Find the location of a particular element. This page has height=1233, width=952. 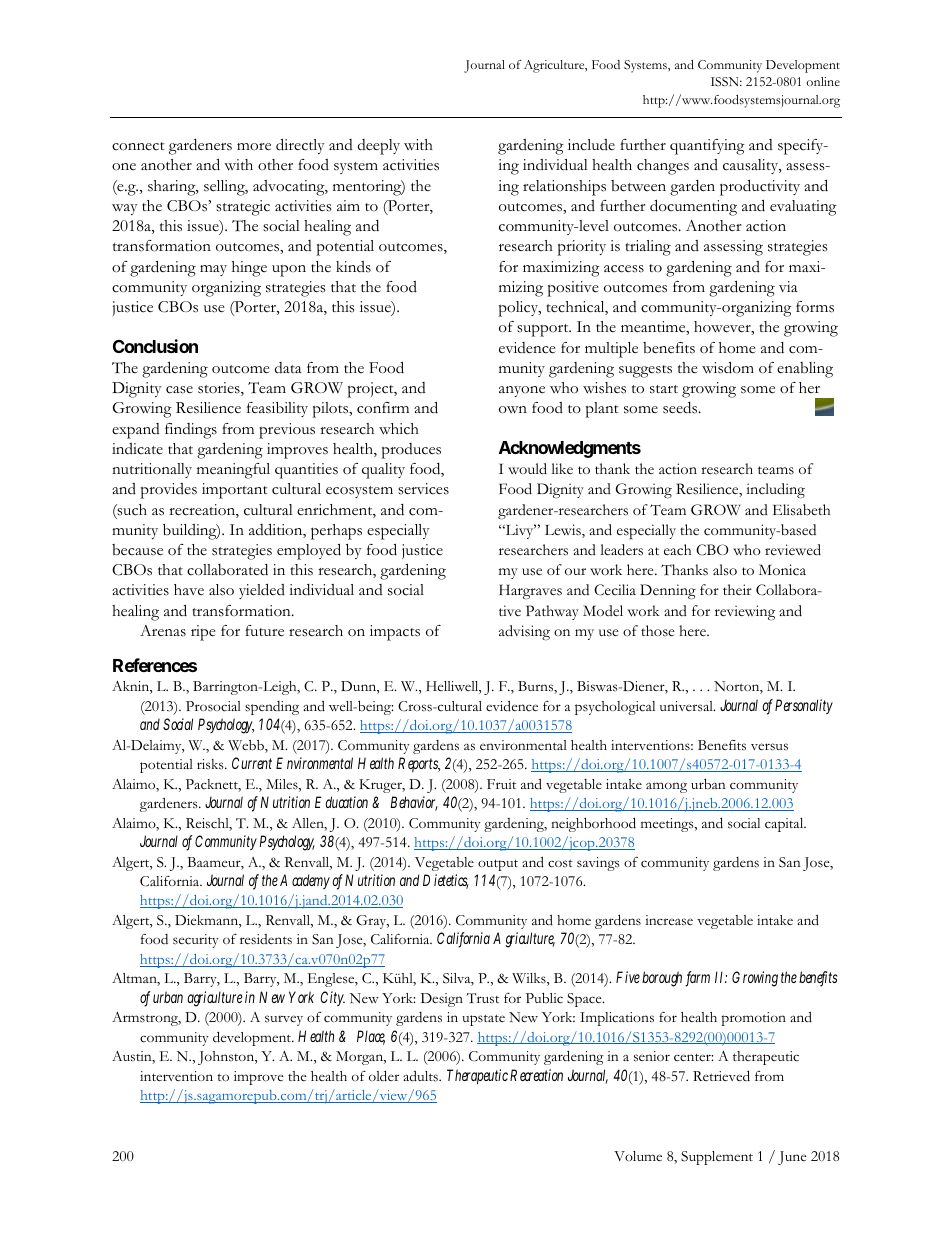

would is located at coordinates (527, 469).
